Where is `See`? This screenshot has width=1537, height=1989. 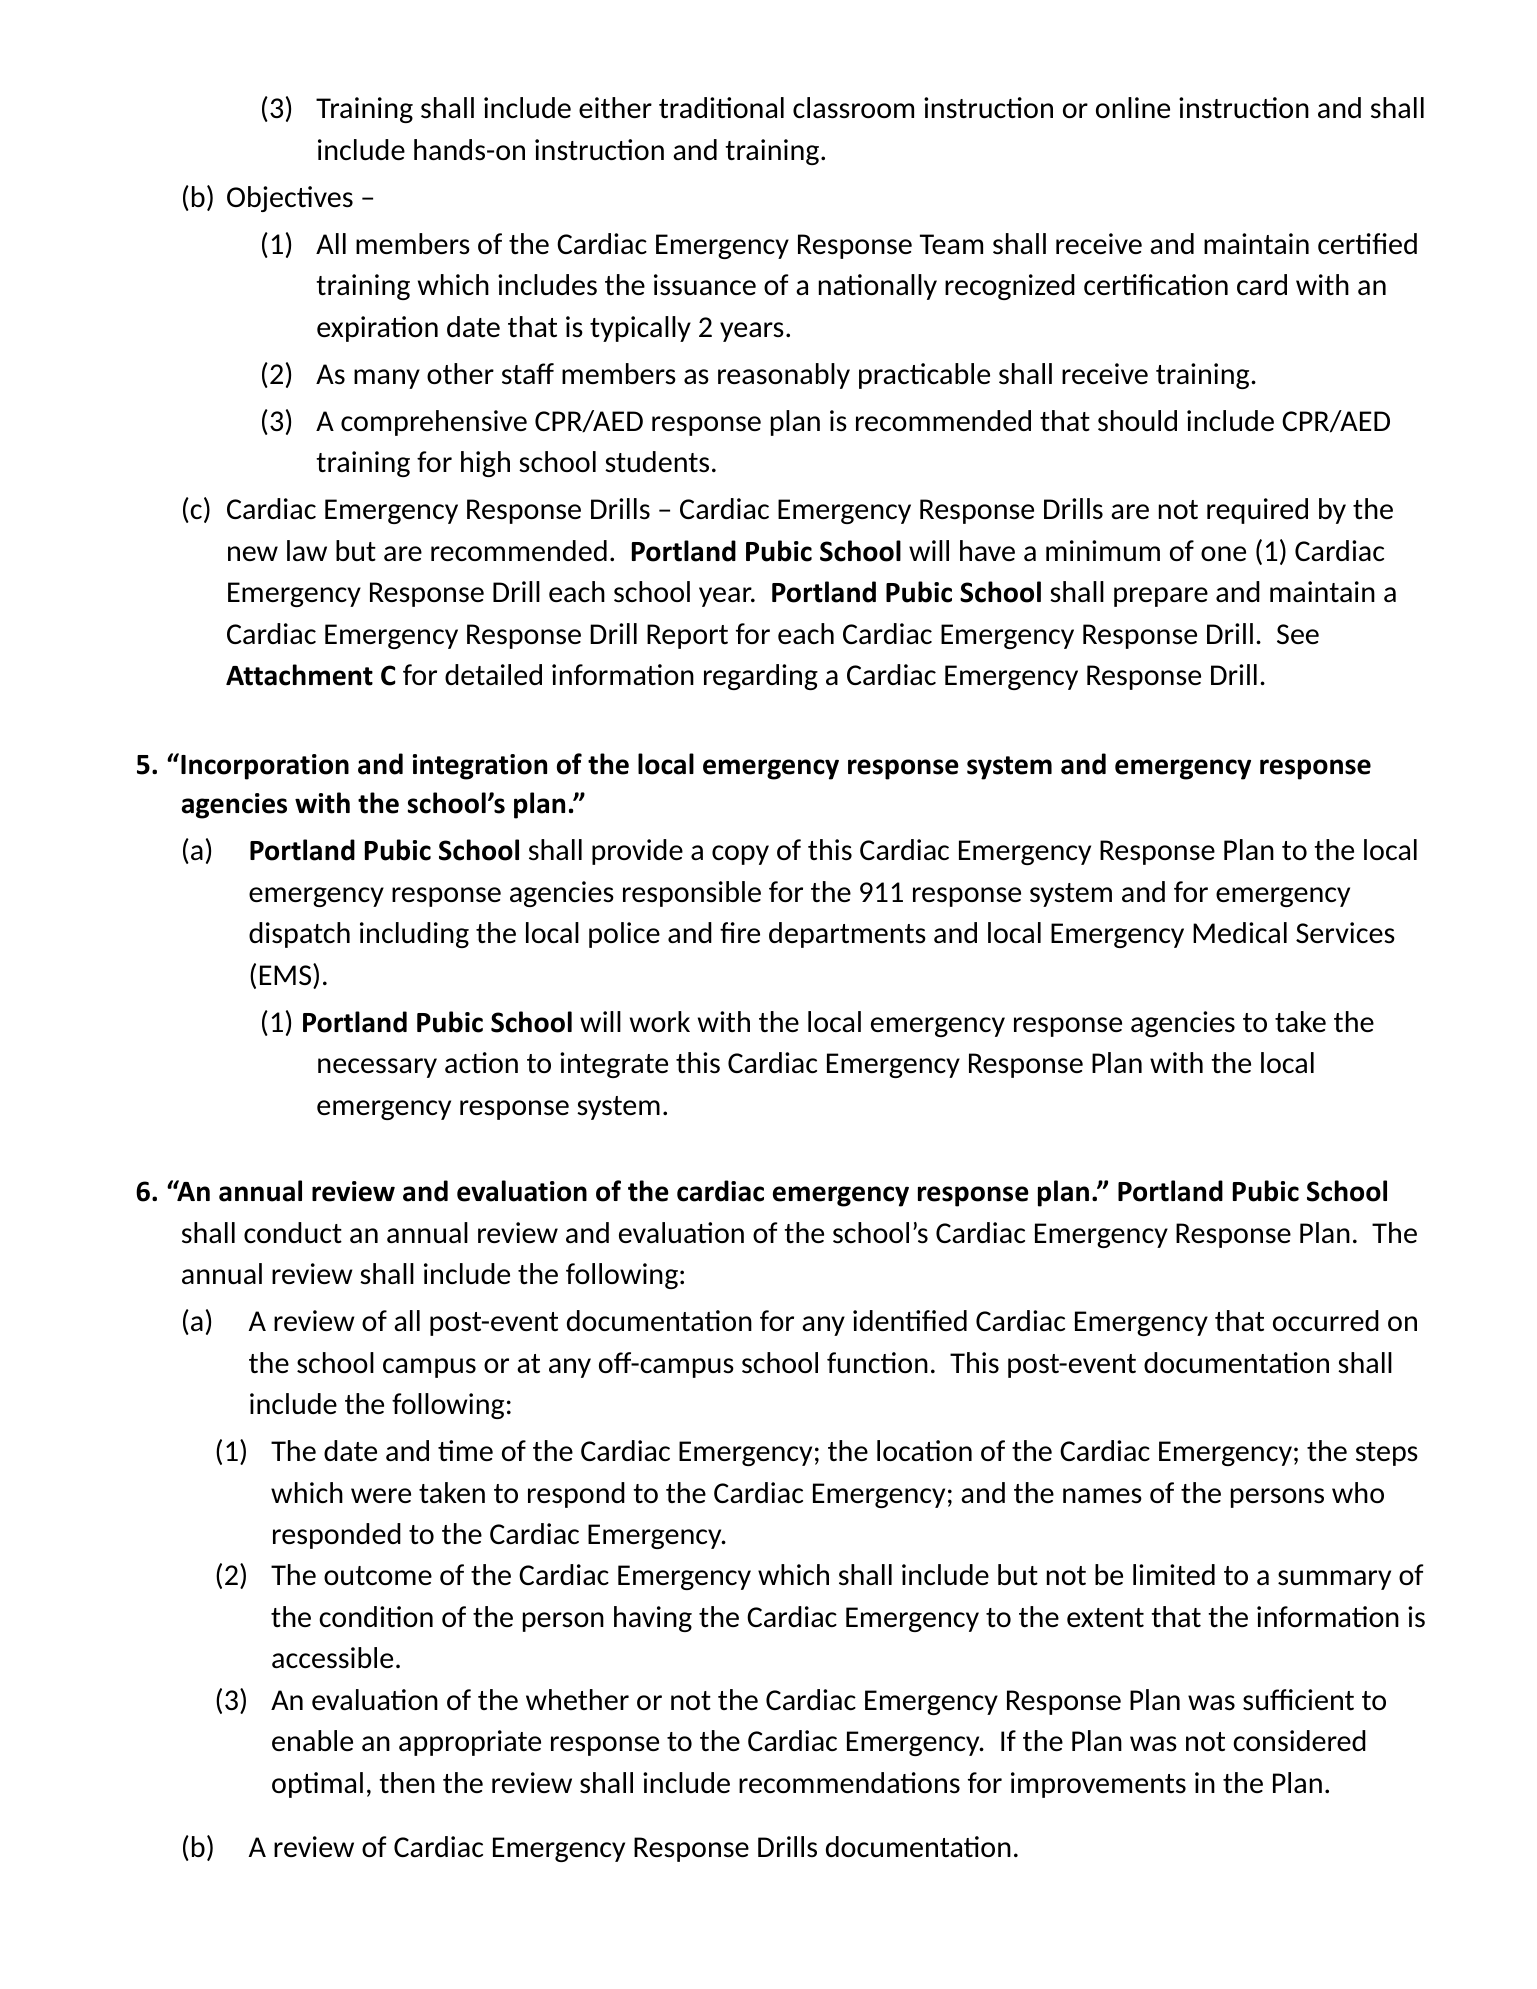
See is located at coordinates (1298, 634).
